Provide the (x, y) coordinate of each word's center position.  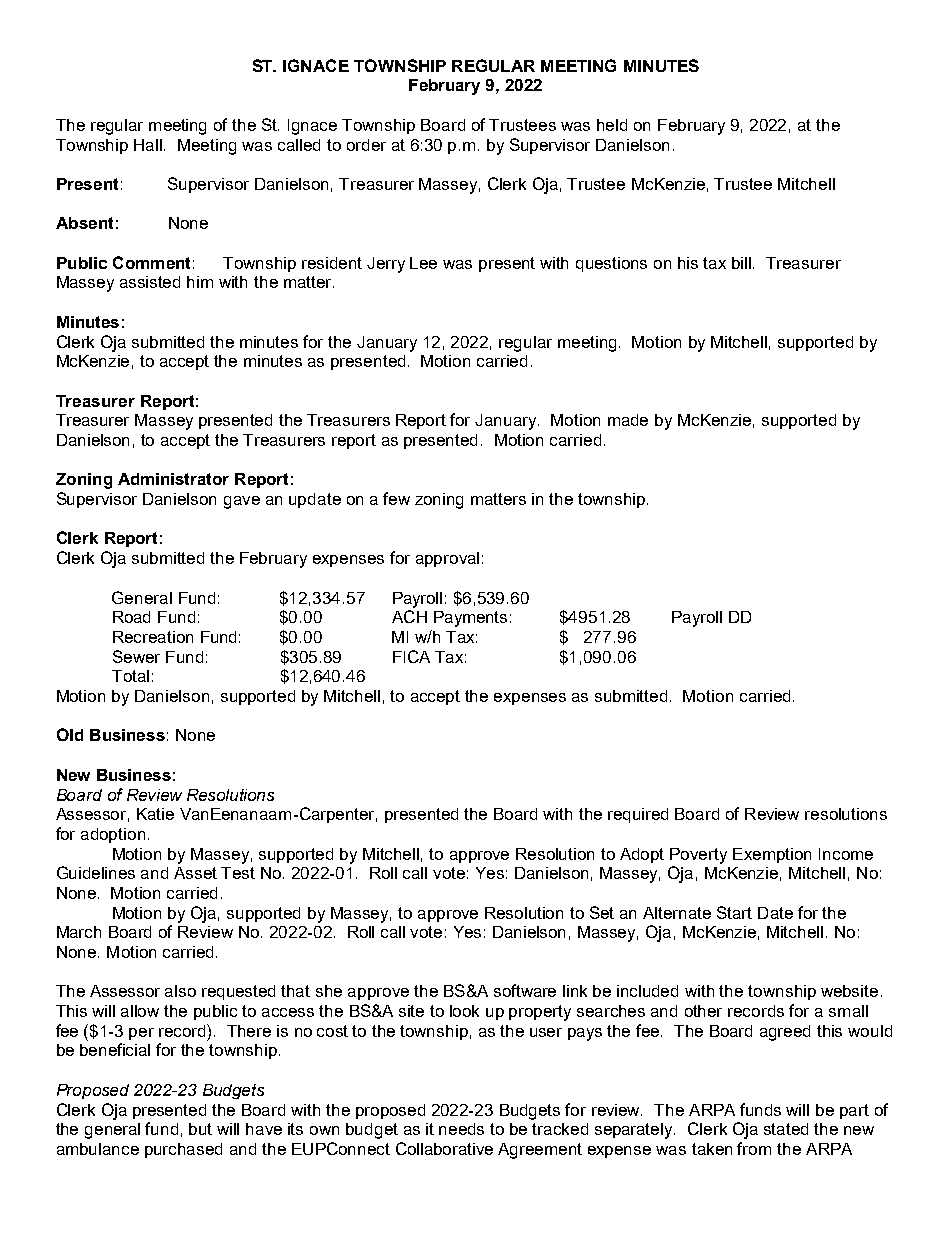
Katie (155, 814)
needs (461, 1129)
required (638, 815)
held (612, 125)
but (200, 1129)
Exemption (772, 855)
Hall (149, 145)
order (366, 145)
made (628, 420)
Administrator (173, 479)
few (396, 498)
